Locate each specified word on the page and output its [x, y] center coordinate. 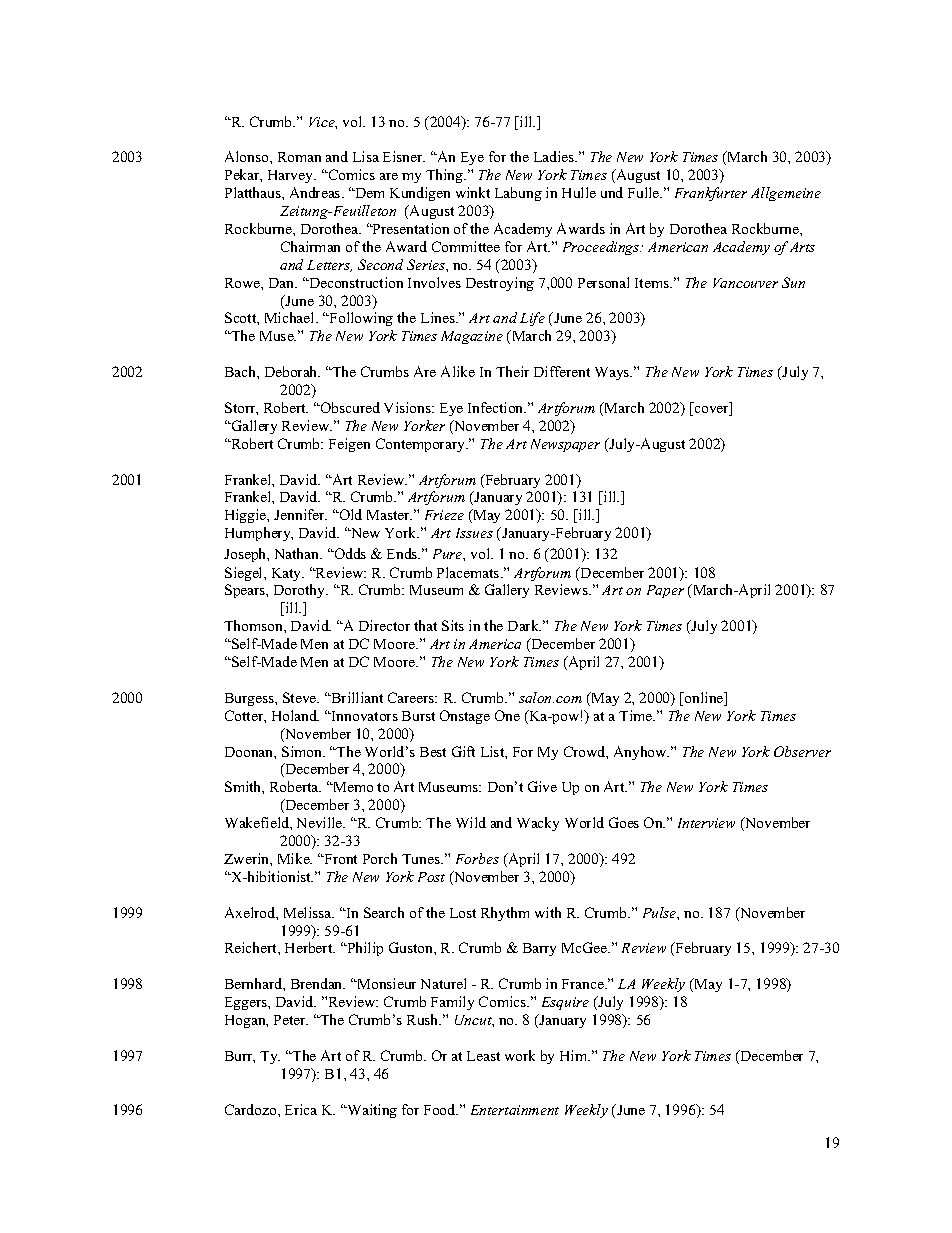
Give [542, 786]
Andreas [316, 192]
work [520, 1055]
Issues [474, 533]
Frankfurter [711, 194]
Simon [303, 751]
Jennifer [300, 514]
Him [575, 1055]
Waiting [371, 1111]
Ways [613, 373]
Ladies [555, 156]
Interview [706, 823]
